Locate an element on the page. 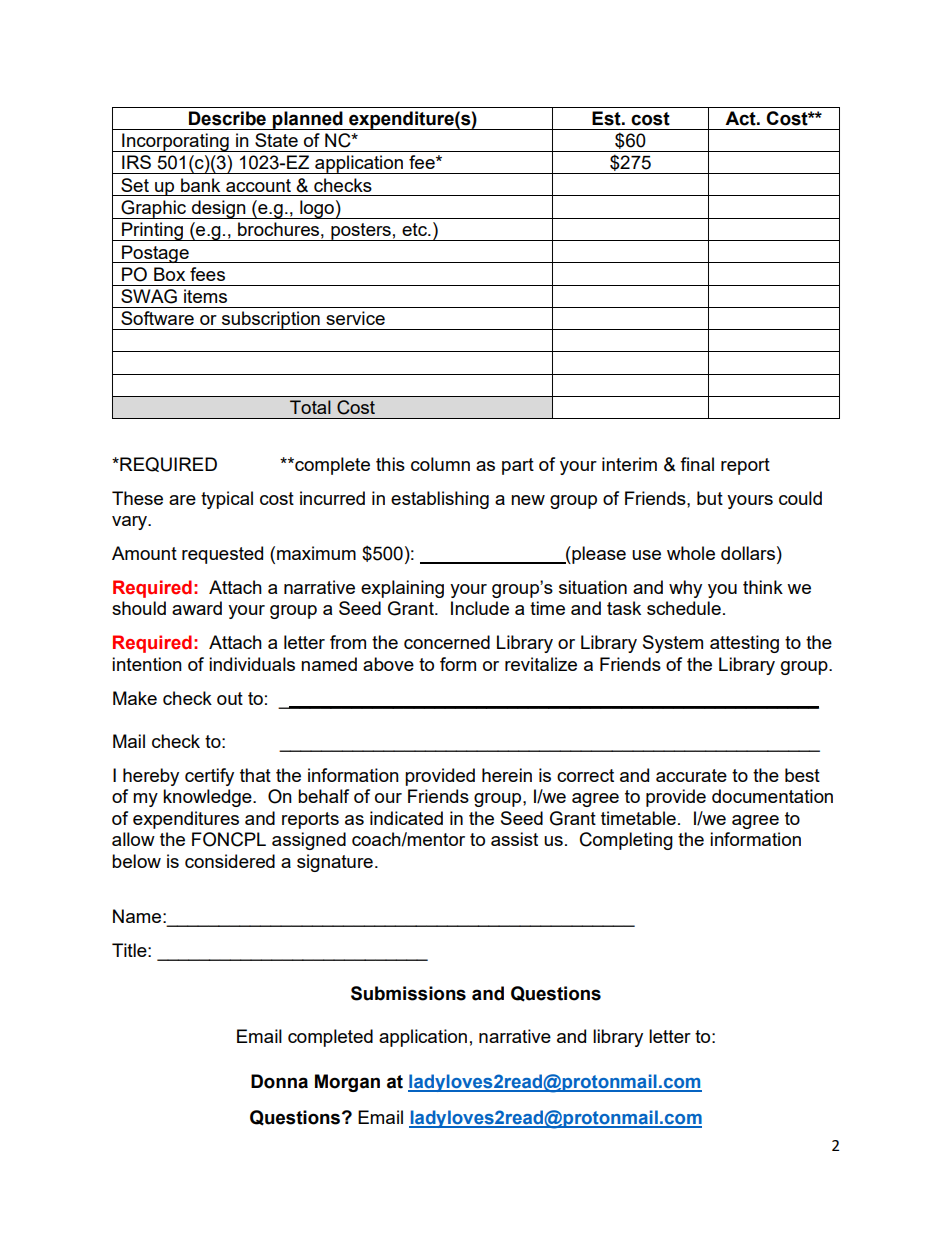 This image has width=952, height=1233. etc is located at coordinates (415, 229).
